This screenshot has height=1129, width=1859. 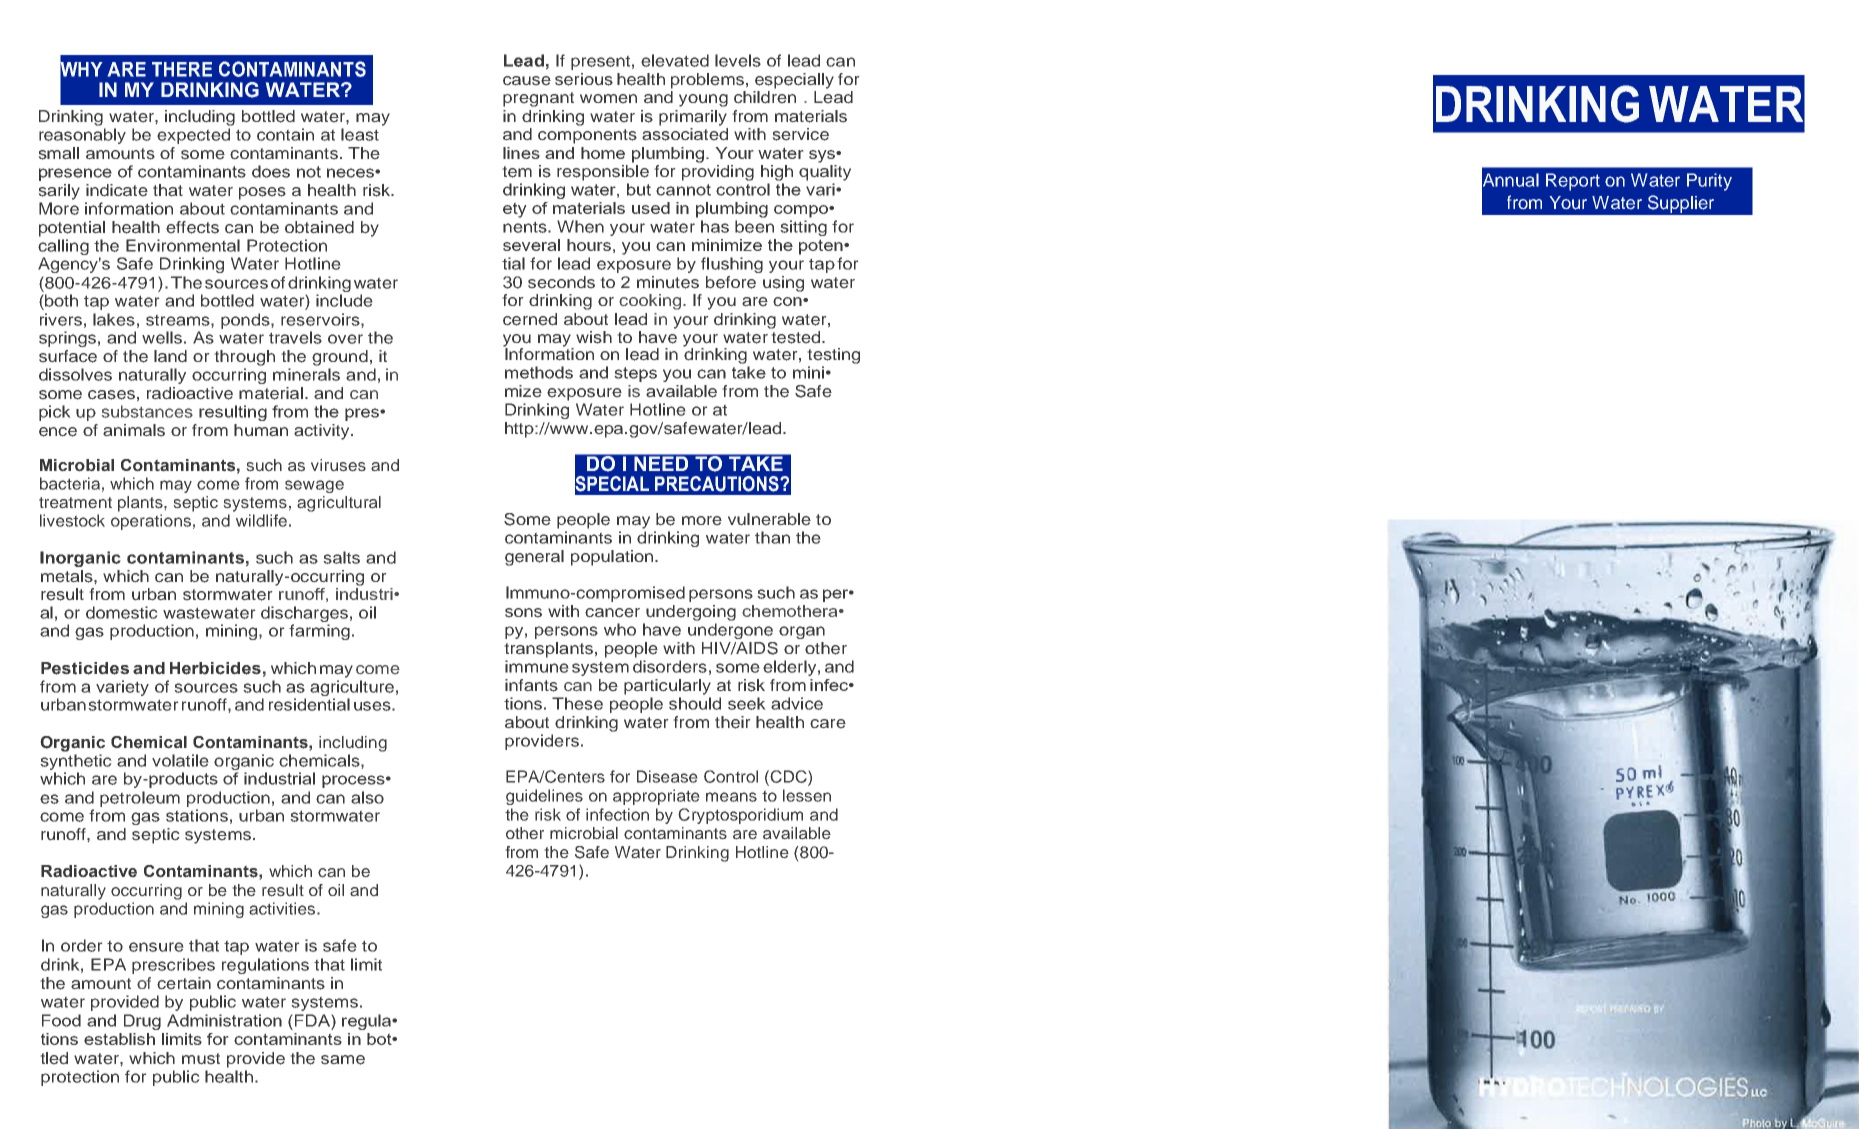 I want to click on lessen, so click(x=807, y=795).
